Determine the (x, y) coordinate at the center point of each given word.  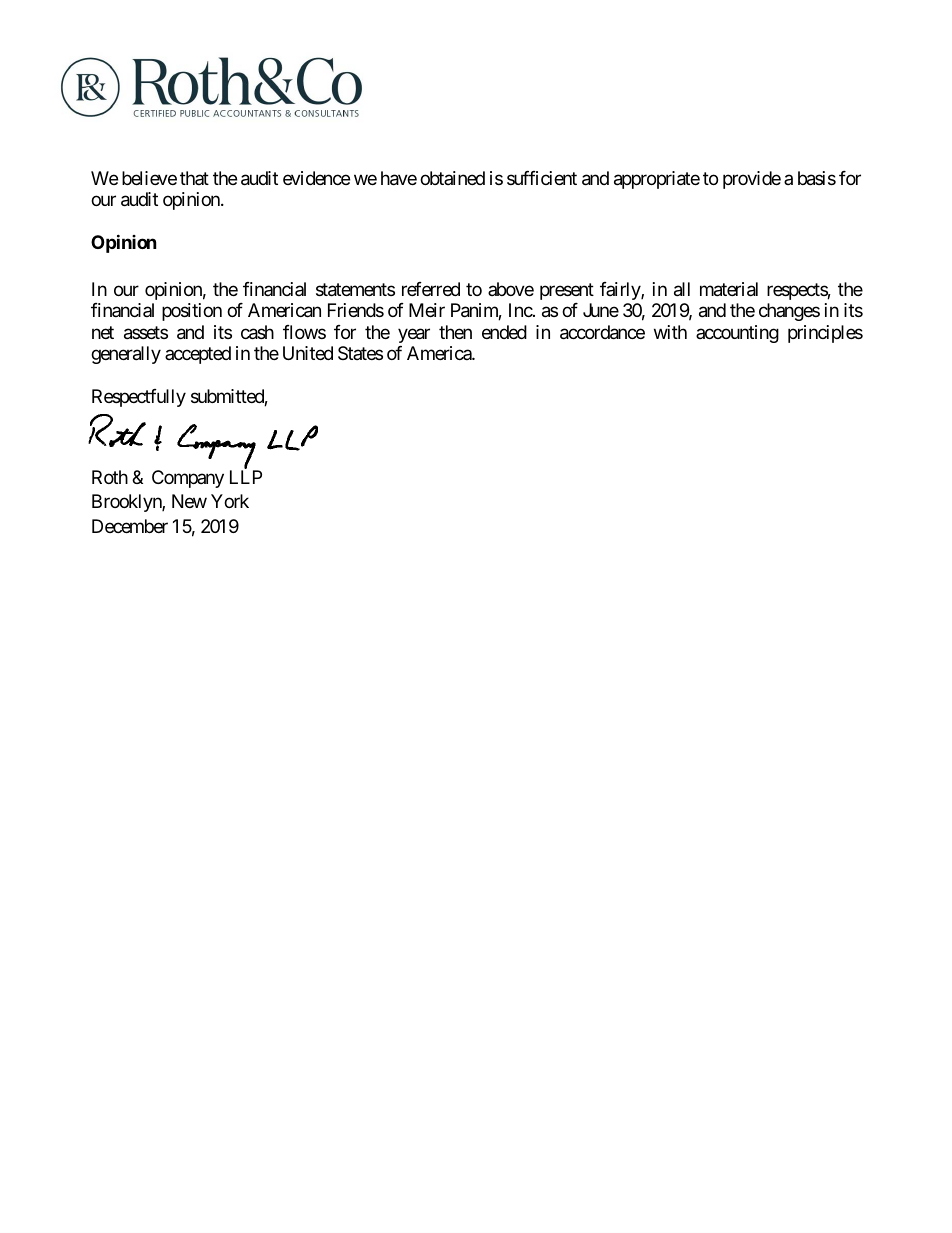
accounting (737, 334)
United (308, 353)
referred (431, 289)
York (230, 501)
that (194, 178)
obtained (452, 178)
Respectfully (139, 398)
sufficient (542, 178)
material (729, 289)
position (192, 312)
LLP (246, 477)
